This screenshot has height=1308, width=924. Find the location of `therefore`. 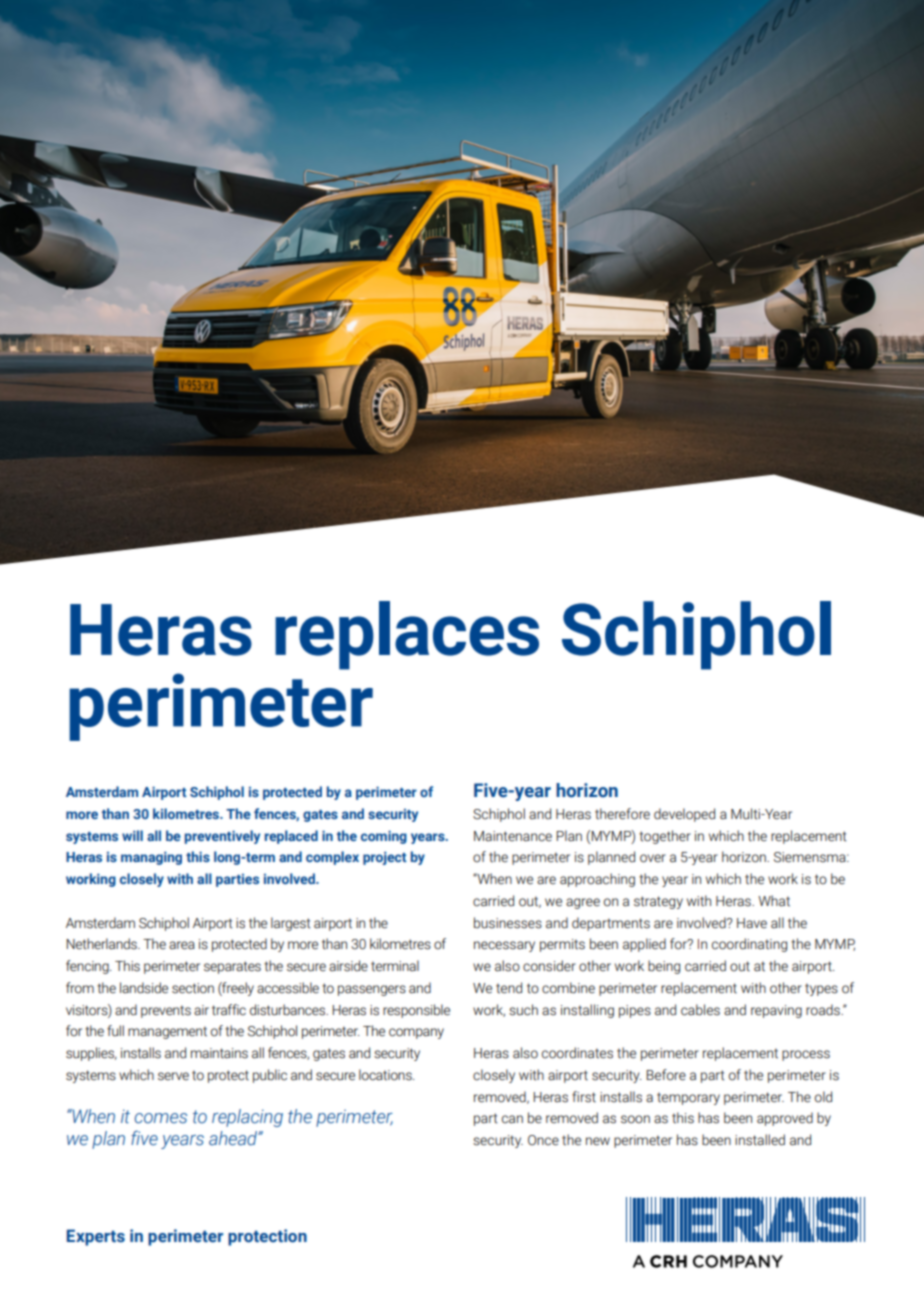

therefore is located at coordinates (622, 814).
